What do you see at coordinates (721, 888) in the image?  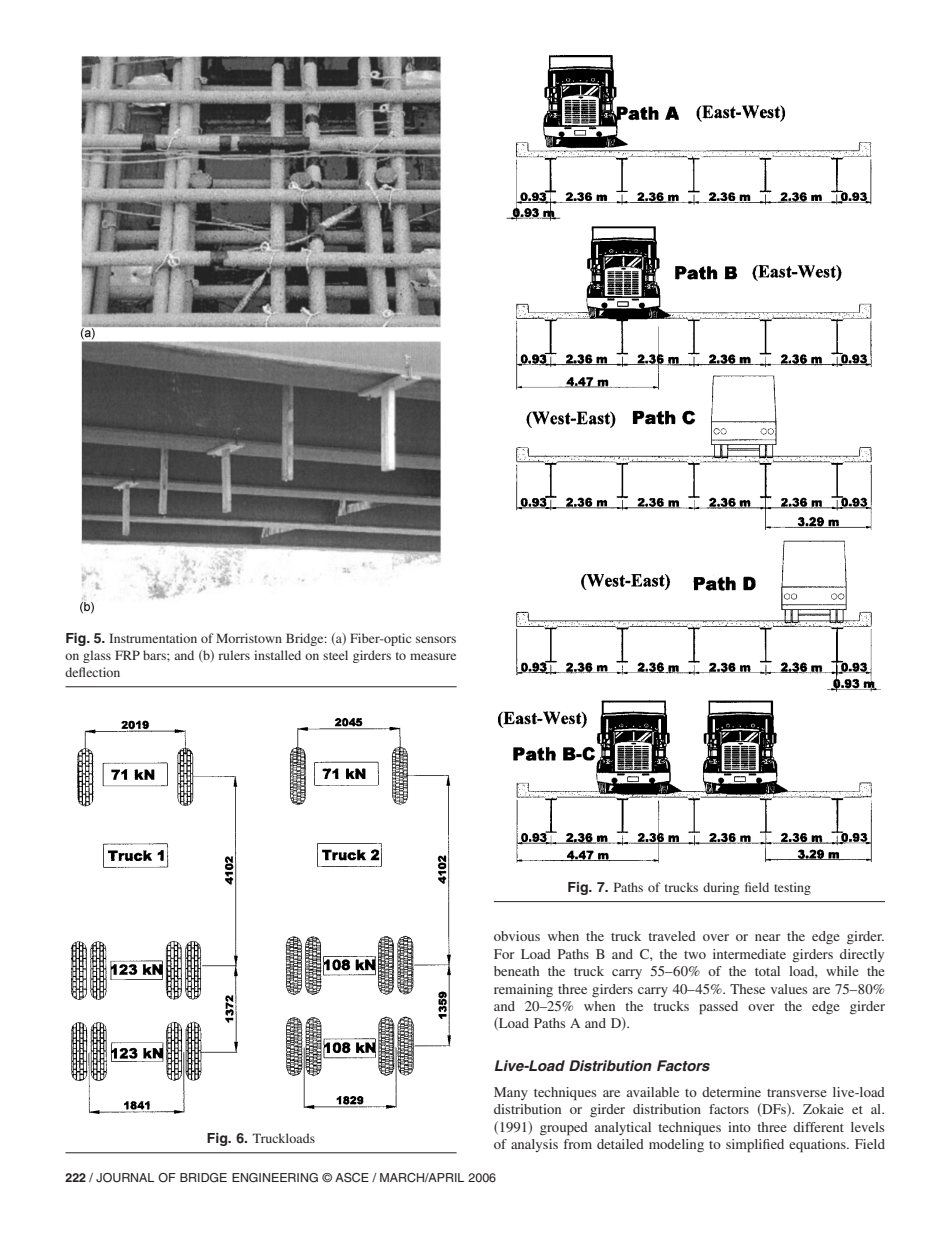 I see `during` at bounding box center [721, 888].
